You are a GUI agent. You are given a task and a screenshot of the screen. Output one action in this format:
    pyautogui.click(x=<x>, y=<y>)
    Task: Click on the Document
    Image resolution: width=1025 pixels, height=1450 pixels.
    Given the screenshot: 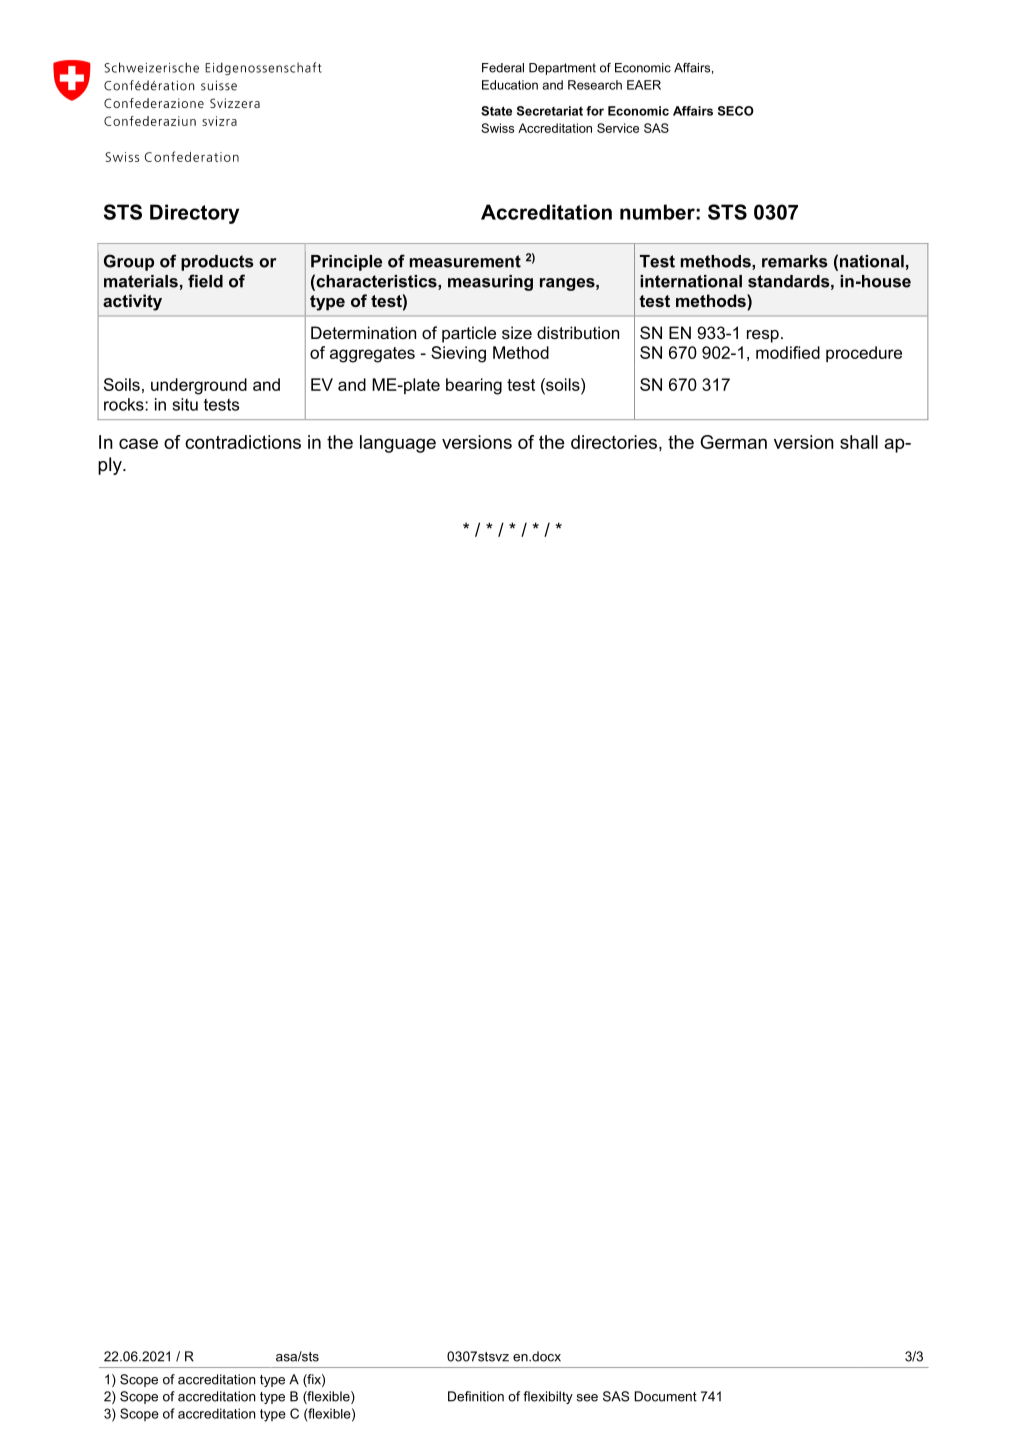 What is the action you would take?
    pyautogui.click(x=666, y=1396)
